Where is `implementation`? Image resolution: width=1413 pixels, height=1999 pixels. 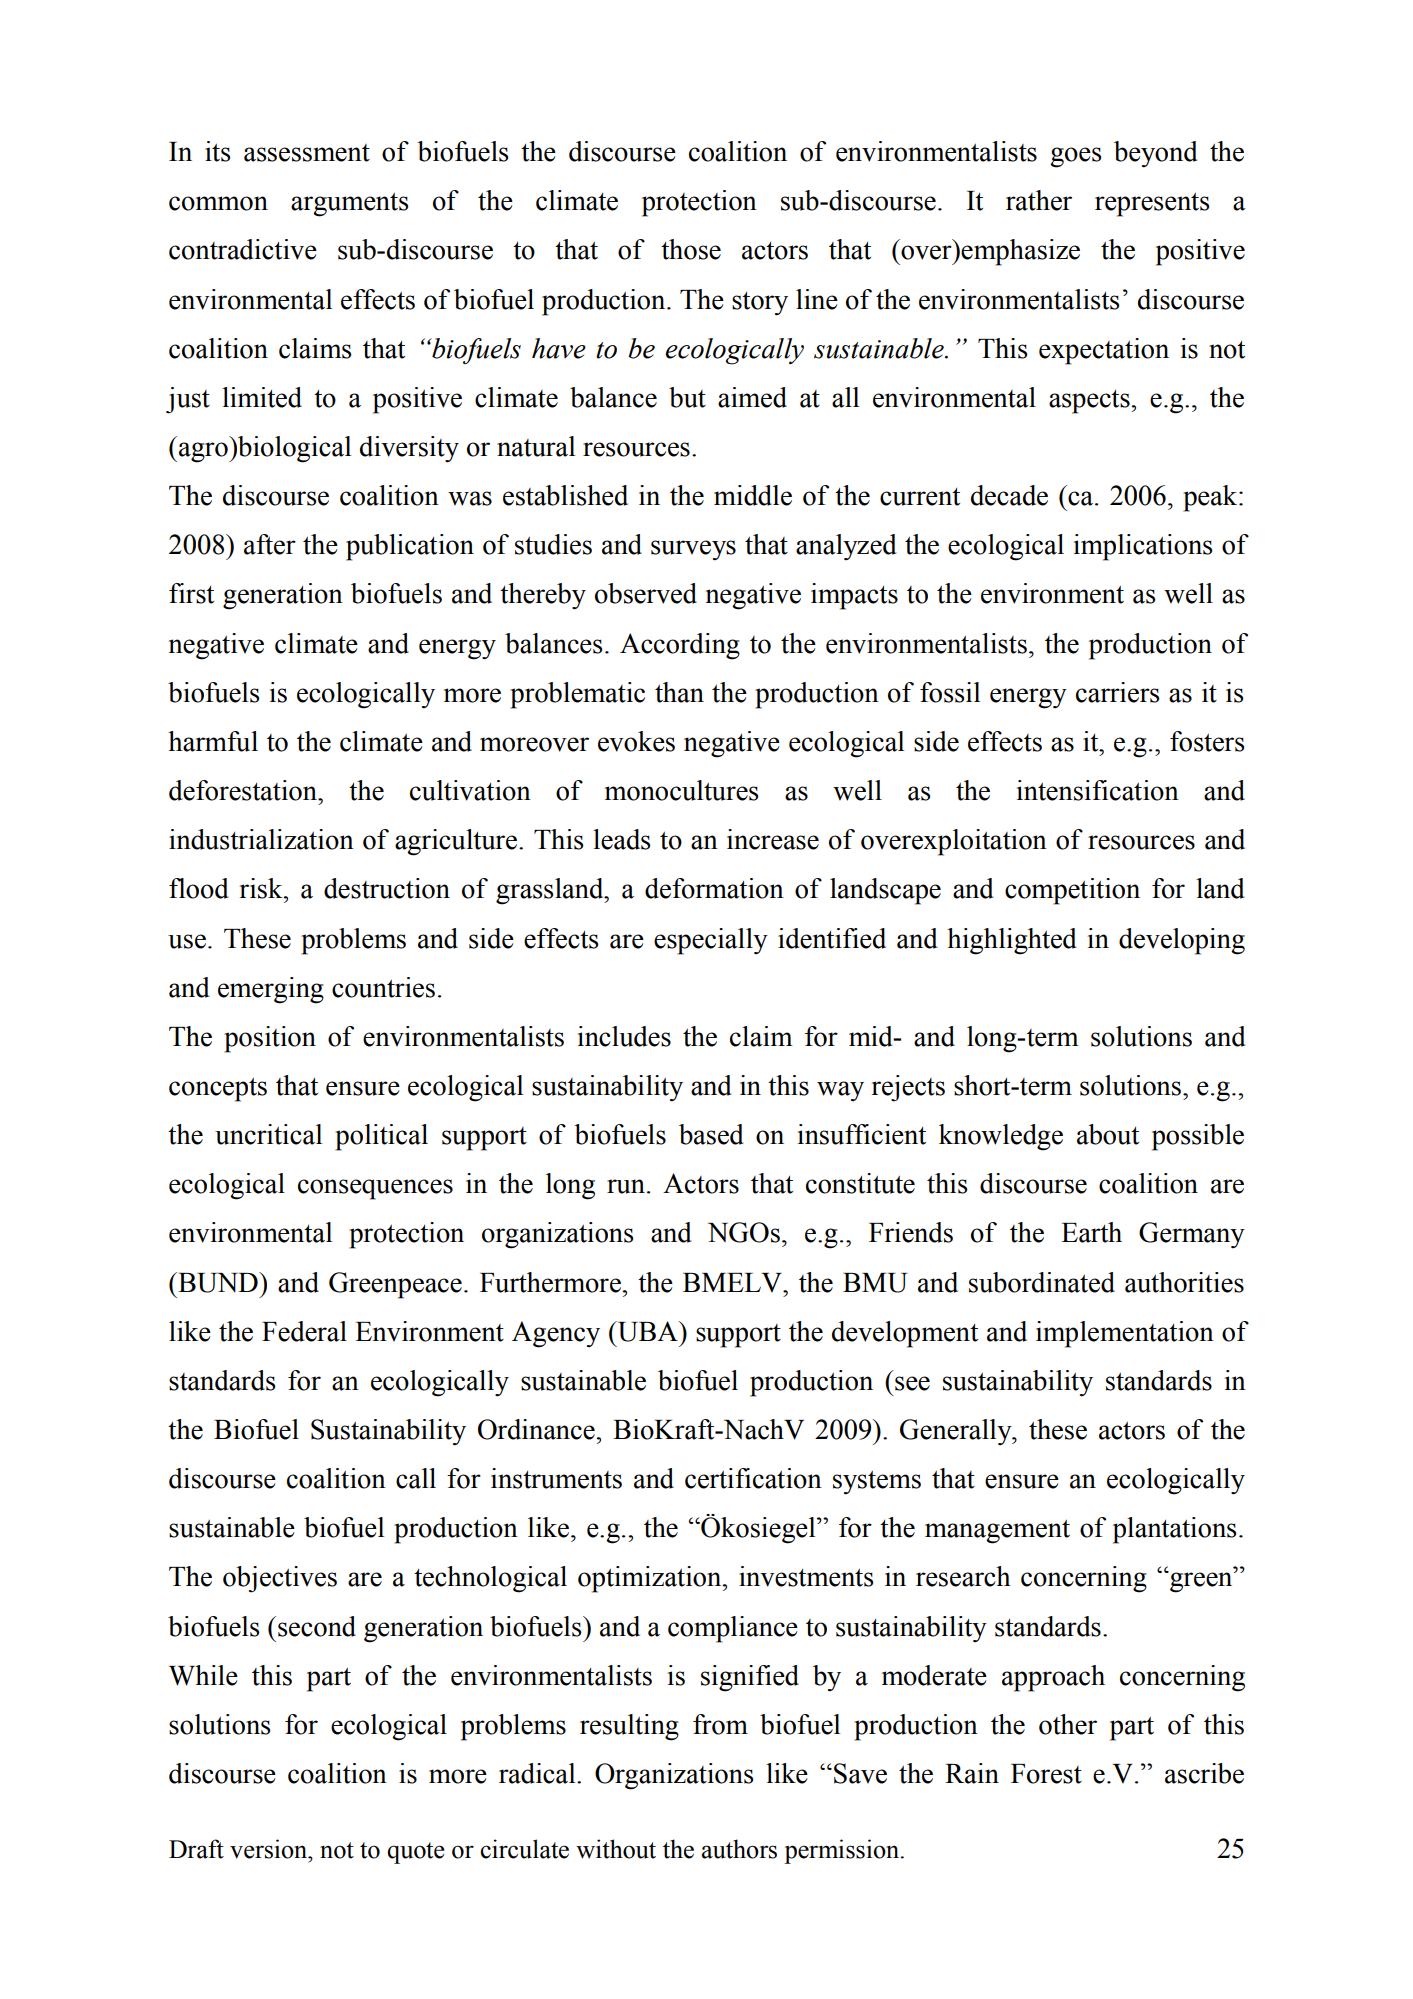 implementation is located at coordinates (1125, 1334).
